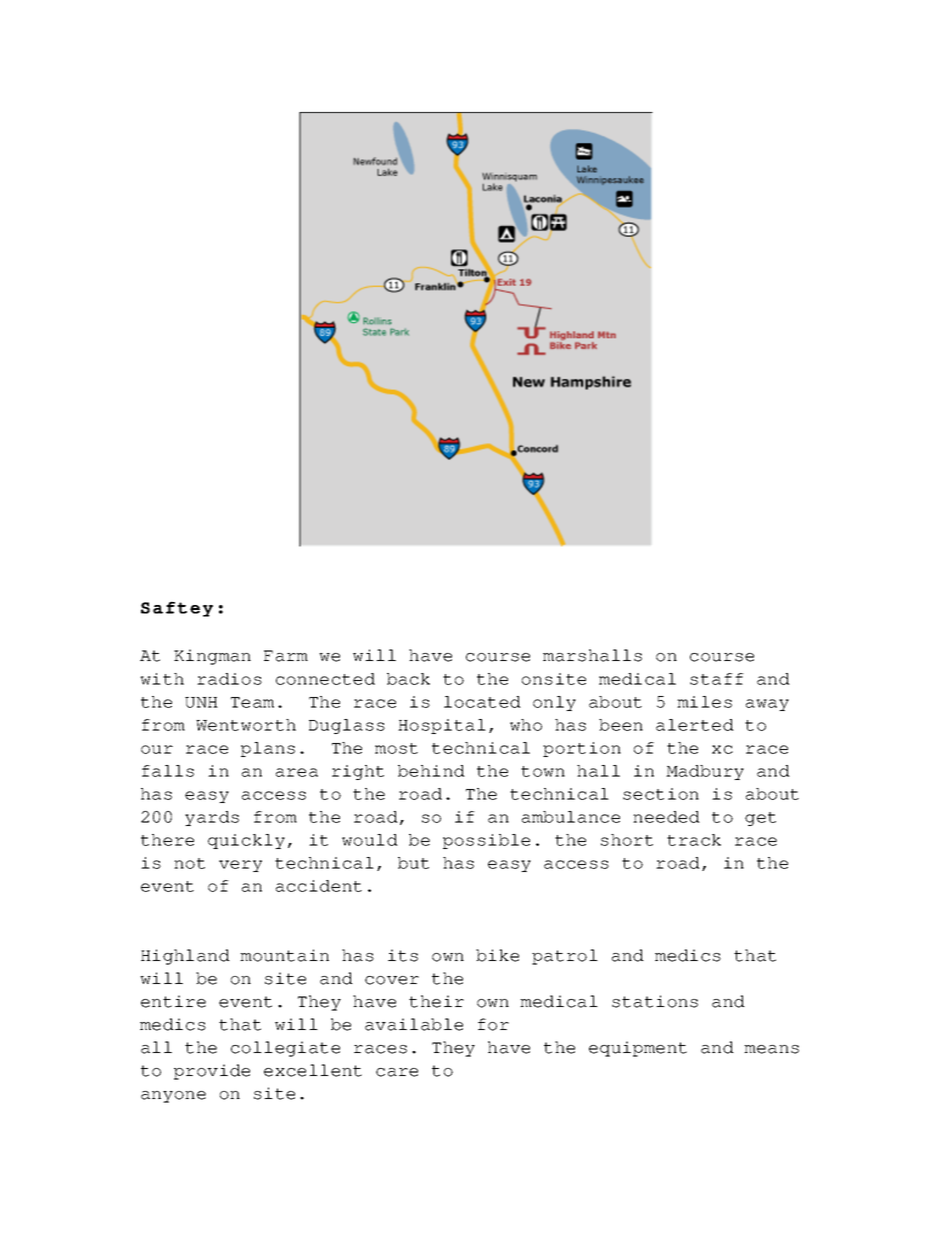 Image resolution: width=952 pixels, height=1233 pixels. Describe the element at coordinates (717, 679) in the screenshot. I see `staff` at that location.
